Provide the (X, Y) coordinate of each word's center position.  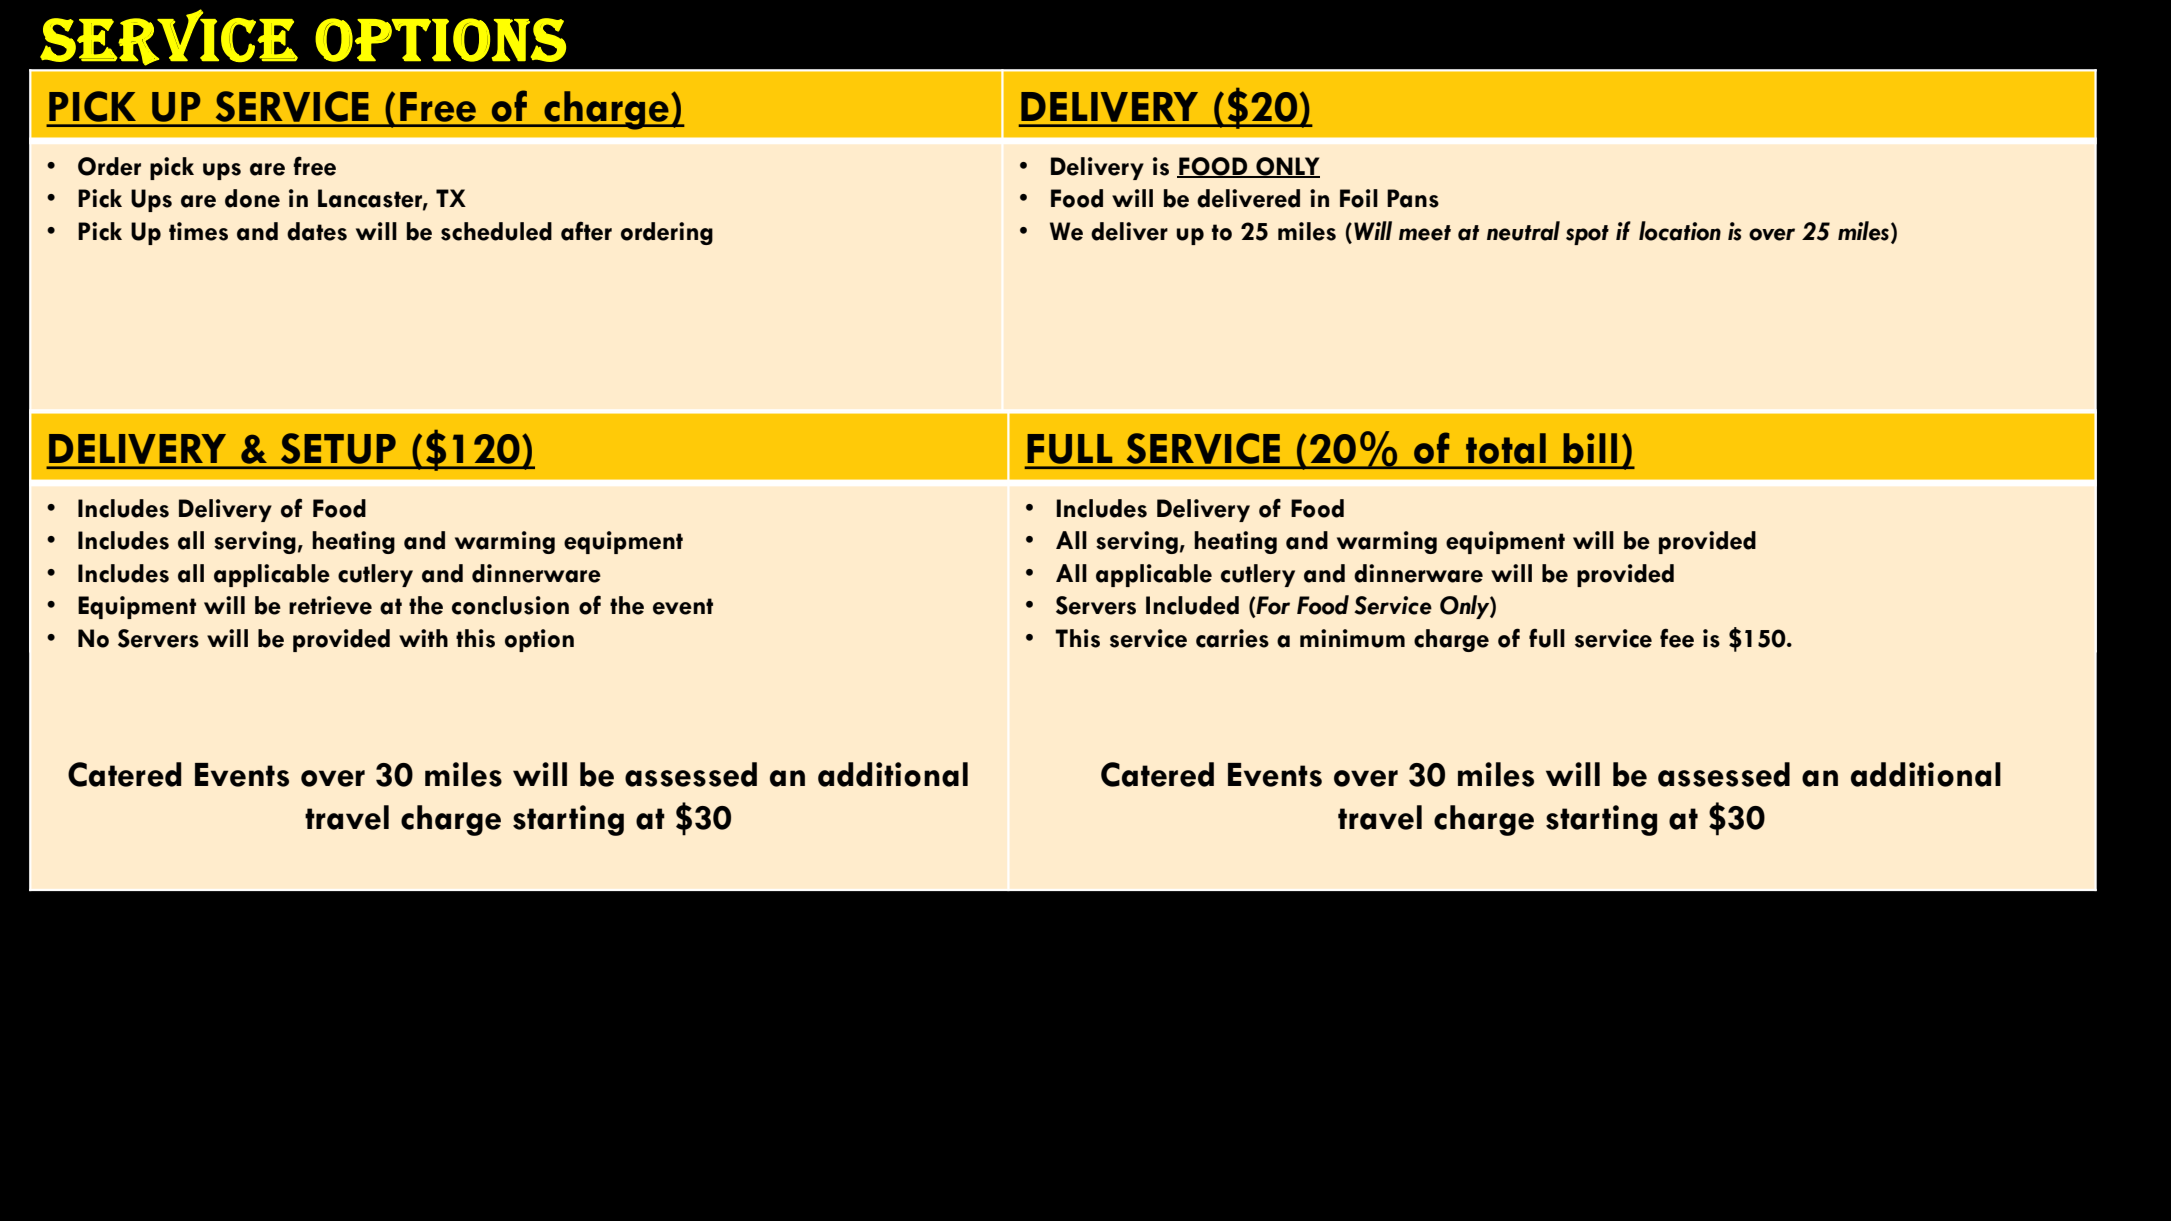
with (423, 638)
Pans (1413, 198)
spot (1587, 235)
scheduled (496, 231)
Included (1192, 605)
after (586, 231)
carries (1232, 638)
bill (1590, 448)
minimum (1352, 638)
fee (1677, 638)
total (1506, 448)
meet (1425, 233)
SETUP (338, 448)
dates (317, 231)
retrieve (330, 605)
